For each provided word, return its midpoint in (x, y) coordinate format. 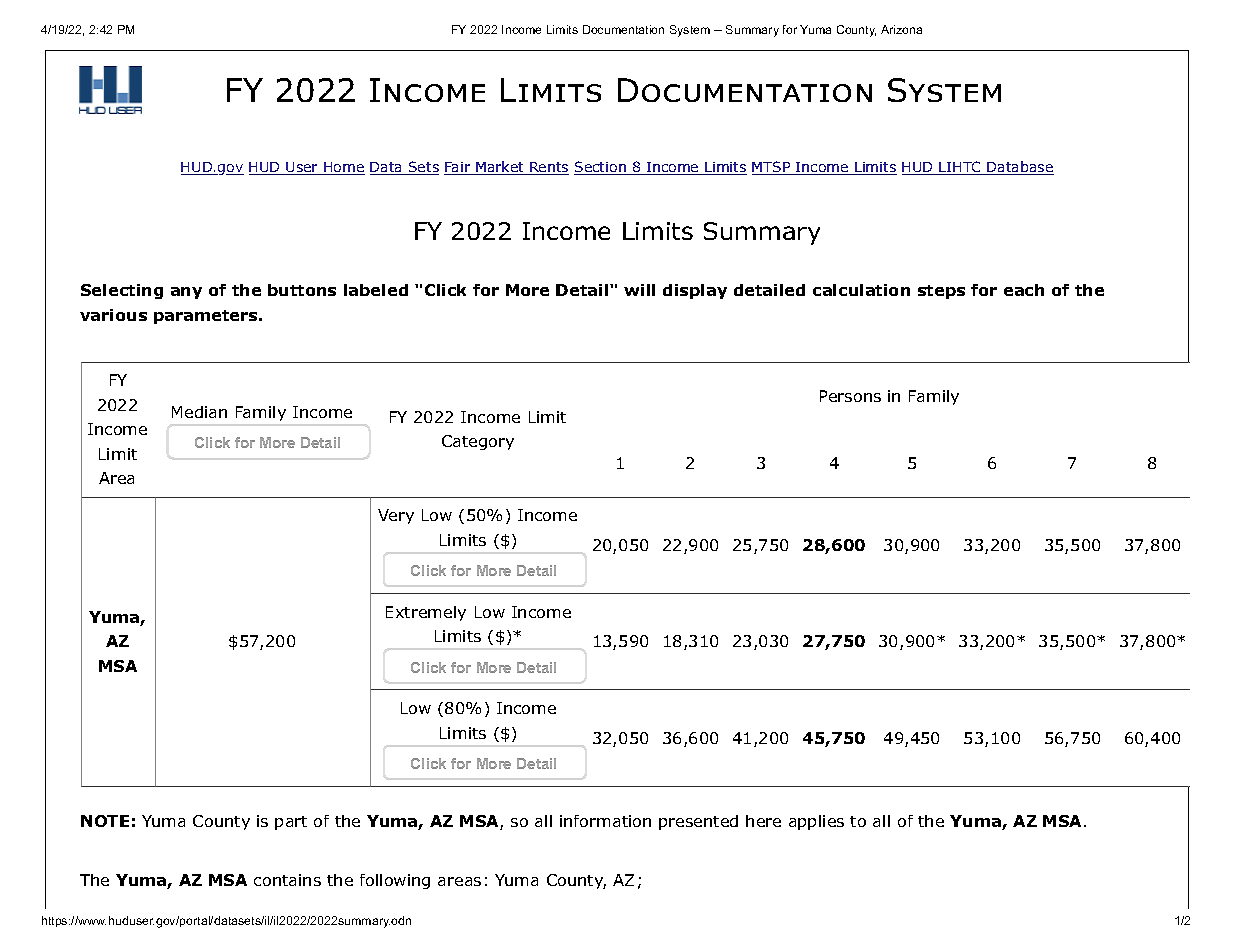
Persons (850, 396)
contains (287, 880)
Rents (548, 168)
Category (478, 442)
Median (199, 412)
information (605, 821)
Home (343, 168)
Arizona (901, 29)
